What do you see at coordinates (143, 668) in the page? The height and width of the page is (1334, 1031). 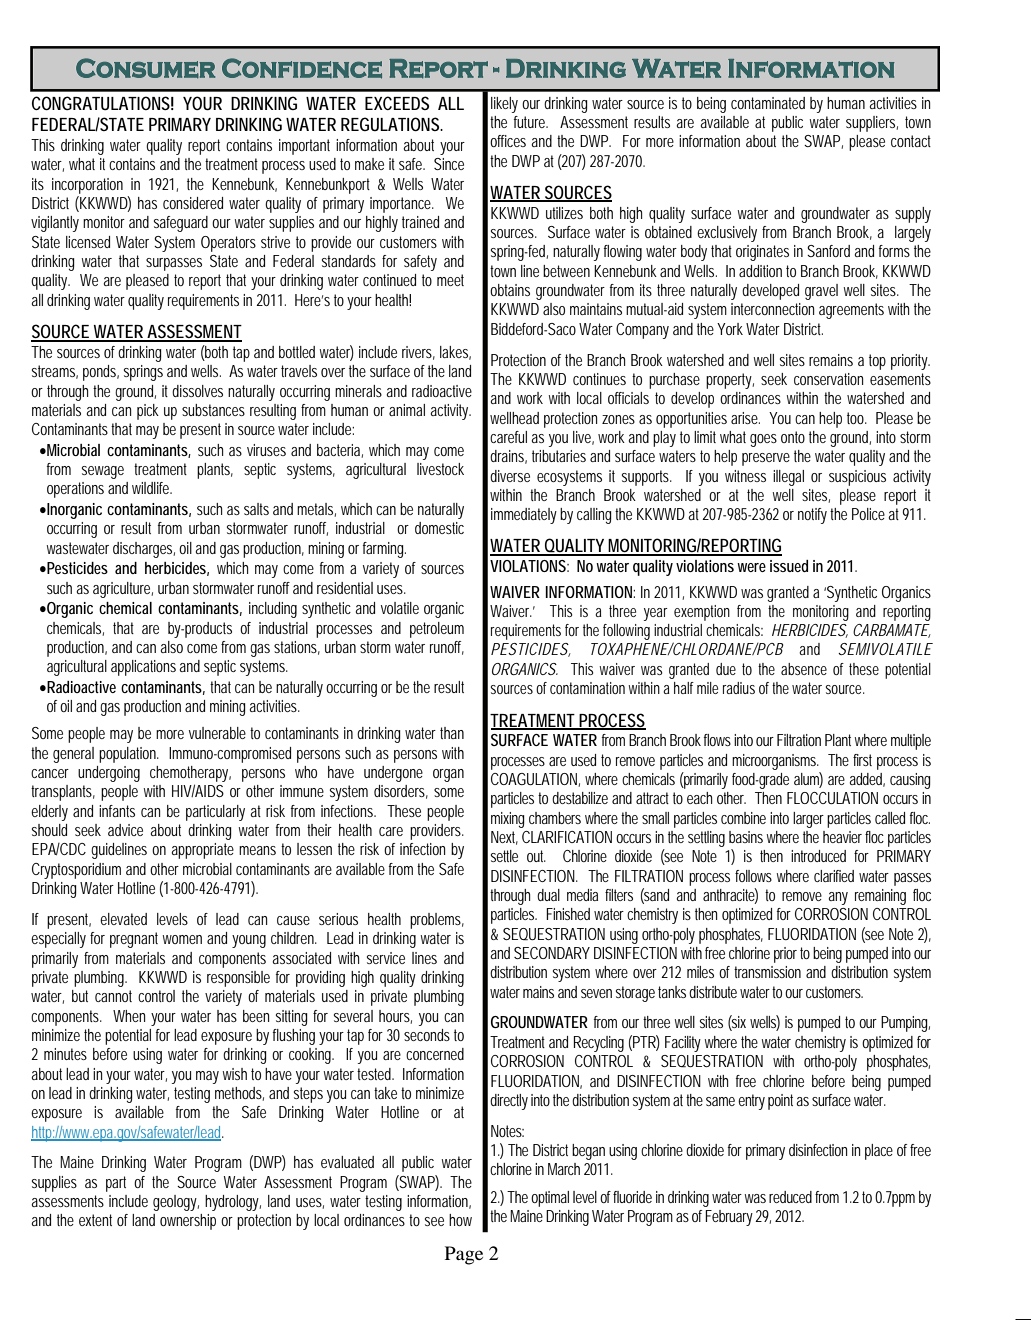 I see `applications` at bounding box center [143, 668].
